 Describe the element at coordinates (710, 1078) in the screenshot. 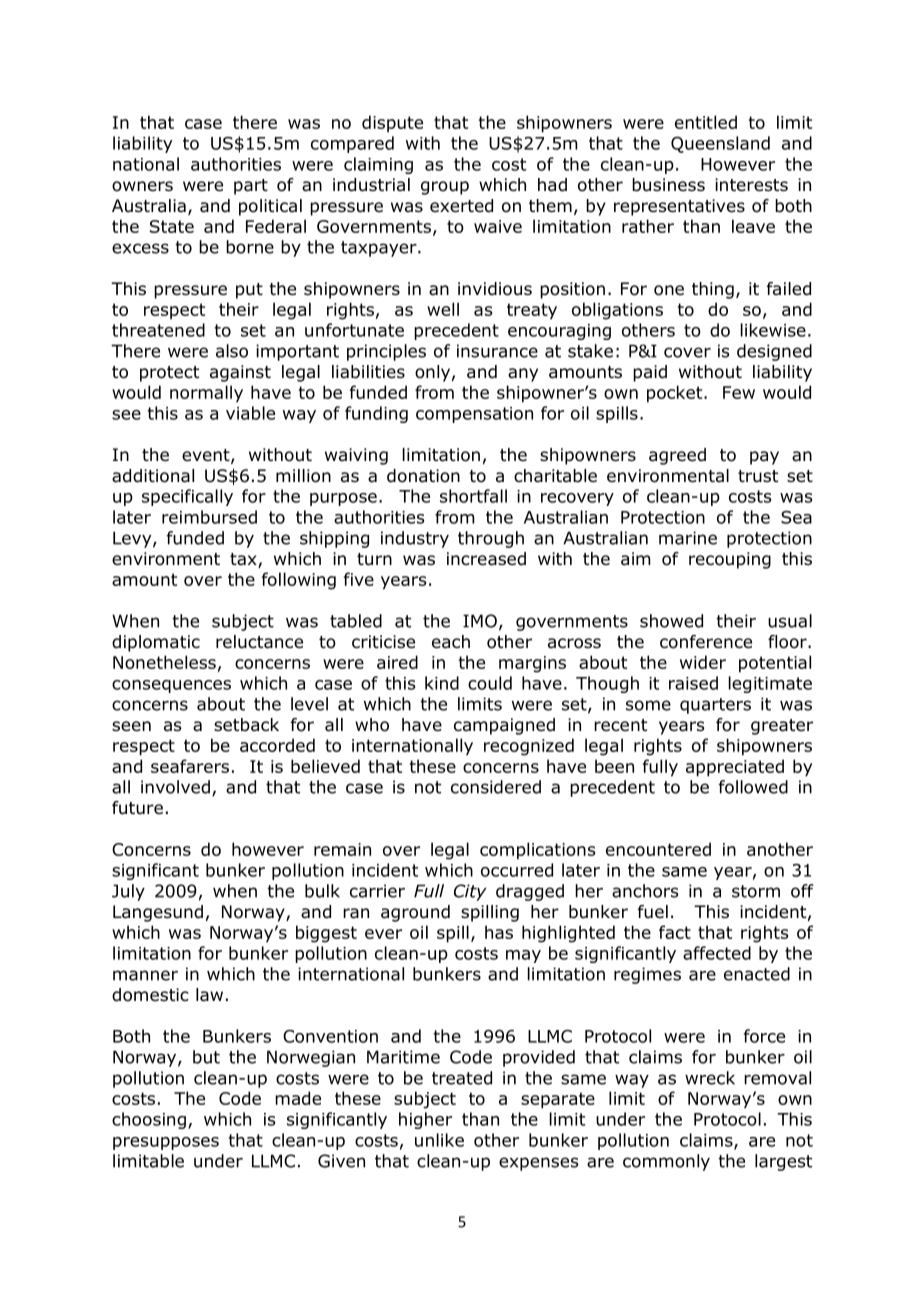

I see `wreck` at that location.
